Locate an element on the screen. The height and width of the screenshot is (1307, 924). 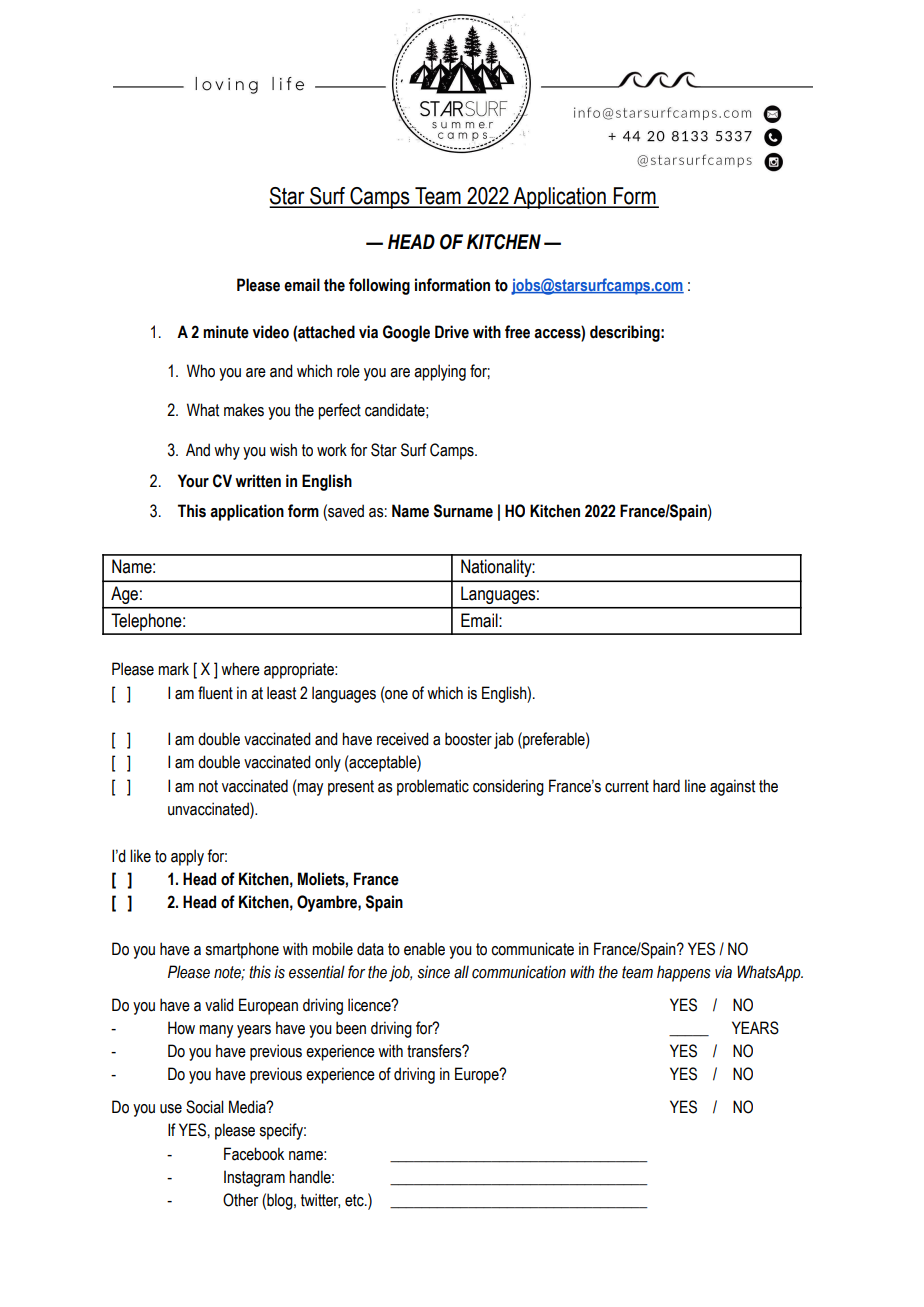
etc is located at coordinates (355, 1200).
